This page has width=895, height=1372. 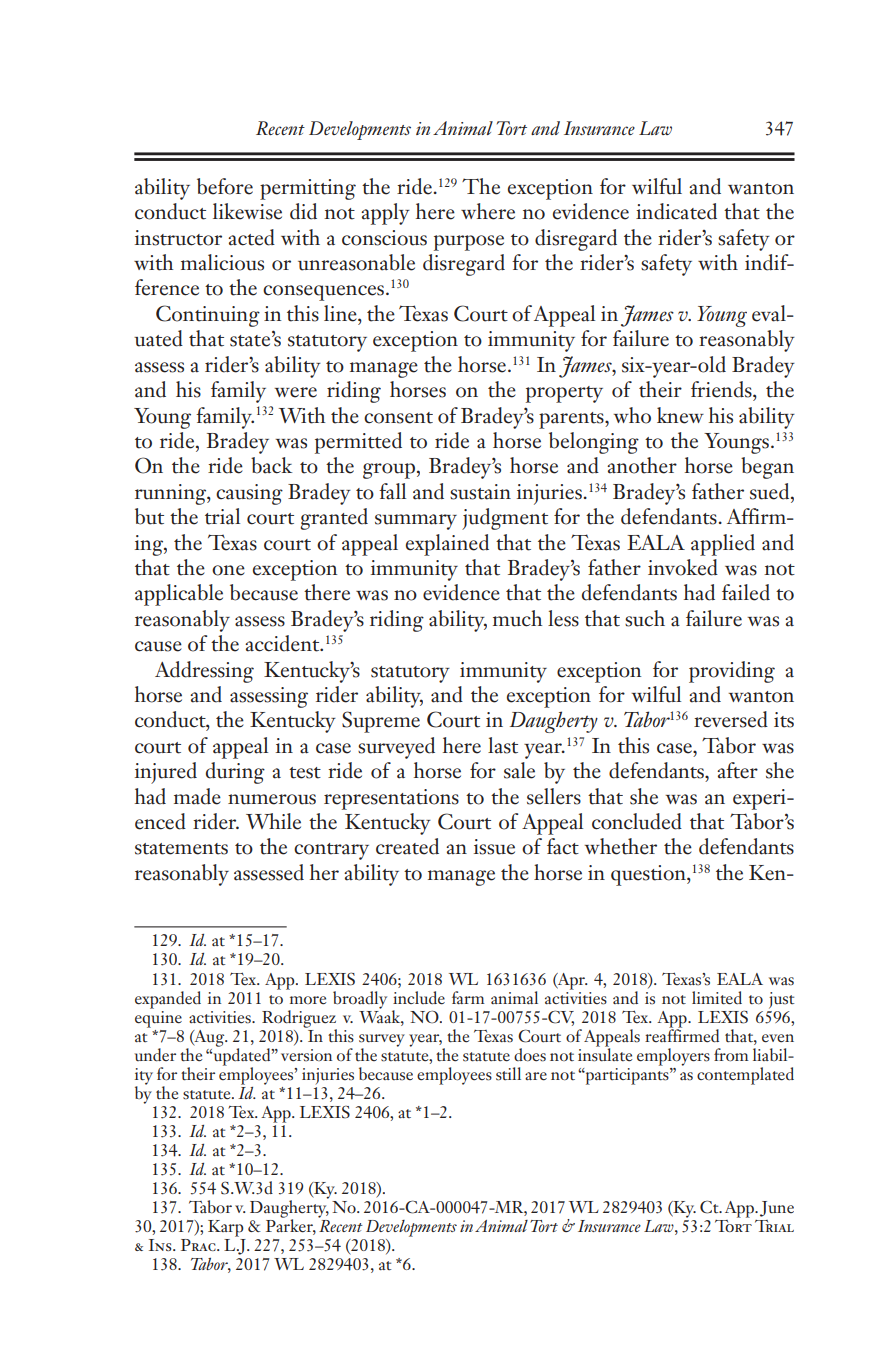 I want to click on still, so click(x=508, y=1074).
